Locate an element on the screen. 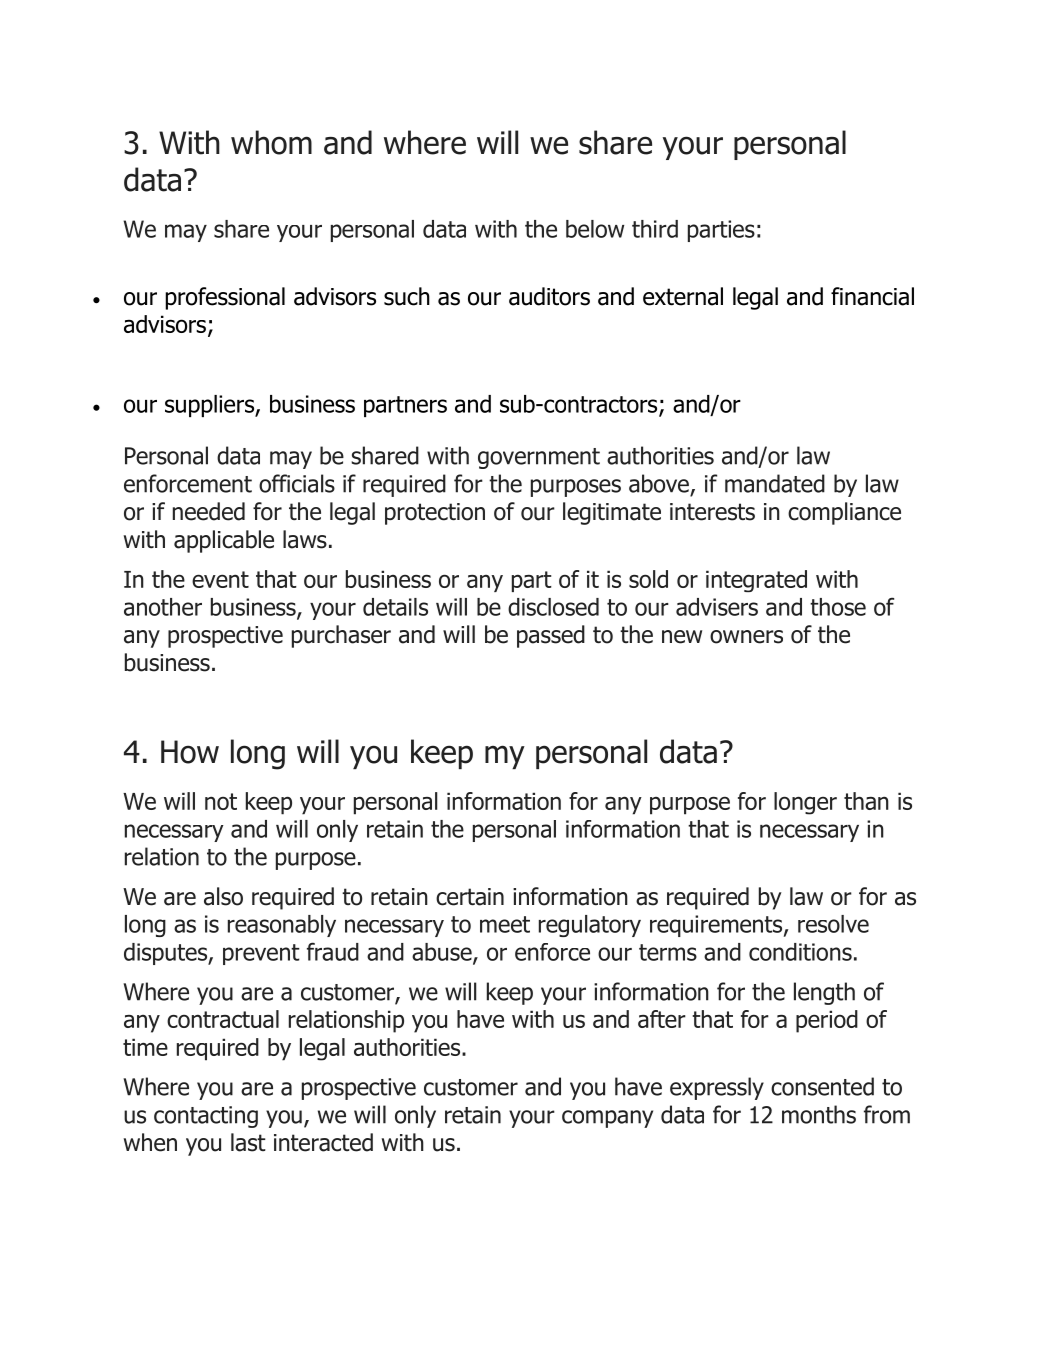  whom is located at coordinates (271, 142).
